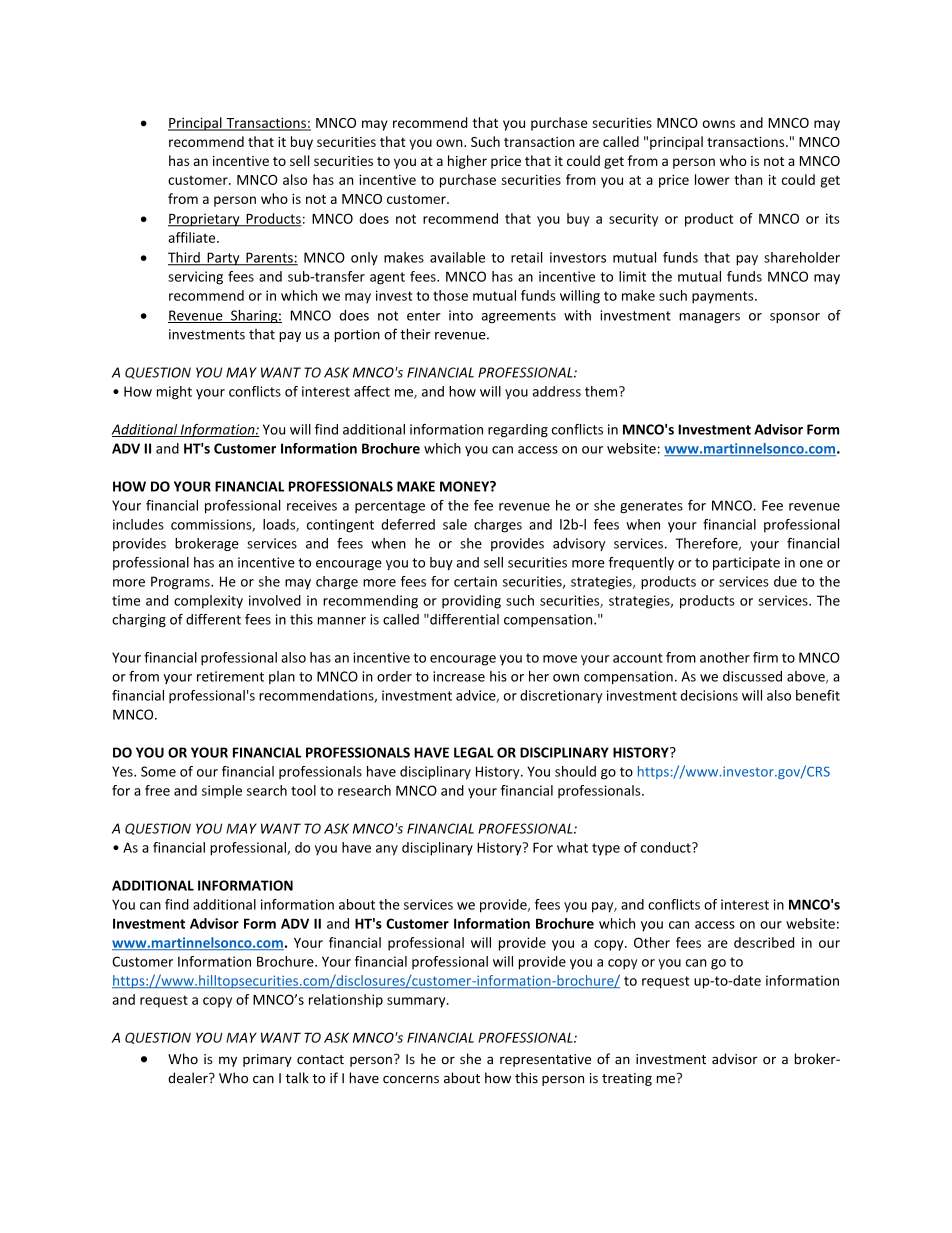  Describe the element at coordinates (748, 179) in the image. I see `than` at that location.
